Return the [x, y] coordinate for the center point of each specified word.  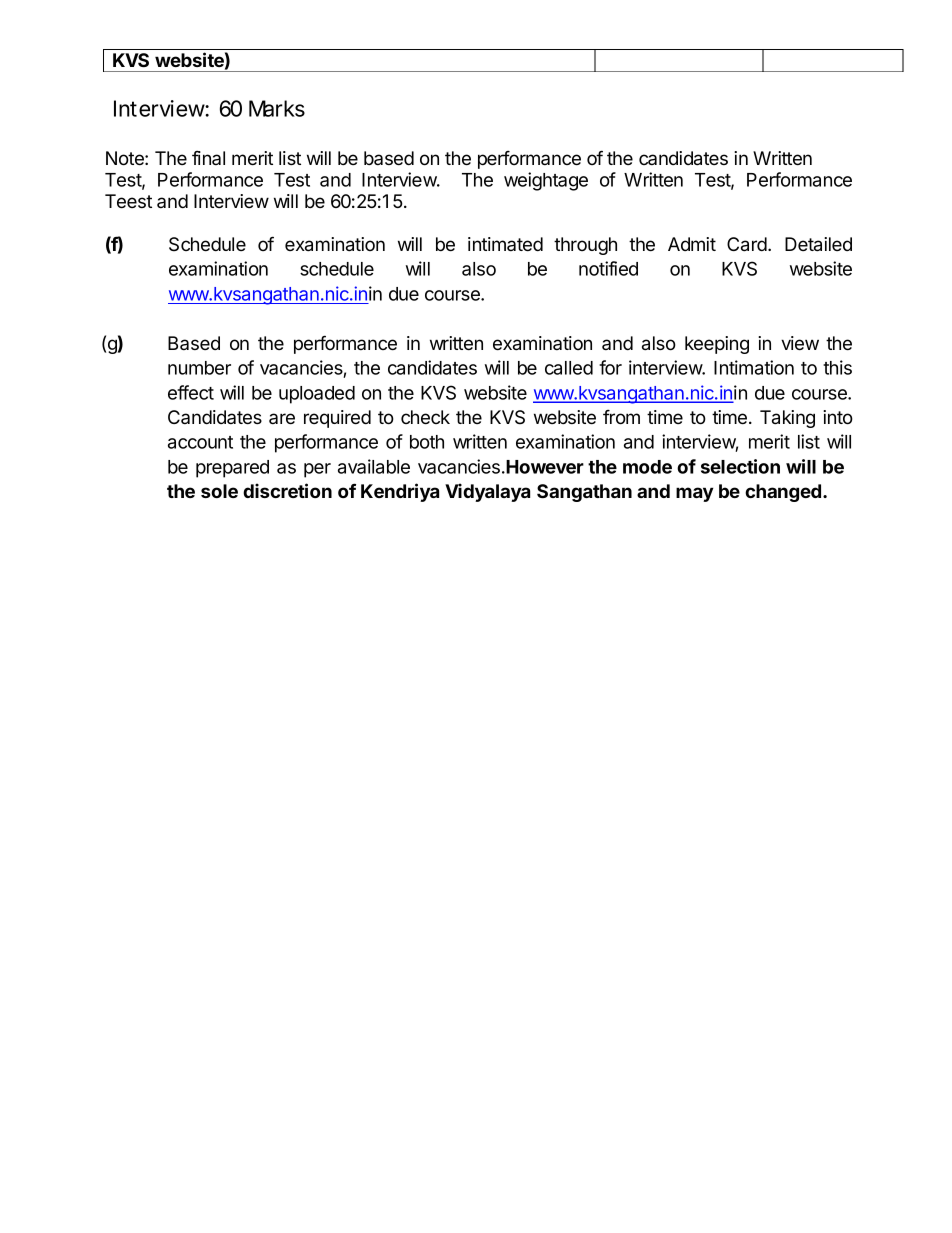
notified [608, 268]
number [199, 368]
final [208, 158]
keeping [717, 345]
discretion [287, 490]
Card [748, 244]
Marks [277, 108]
